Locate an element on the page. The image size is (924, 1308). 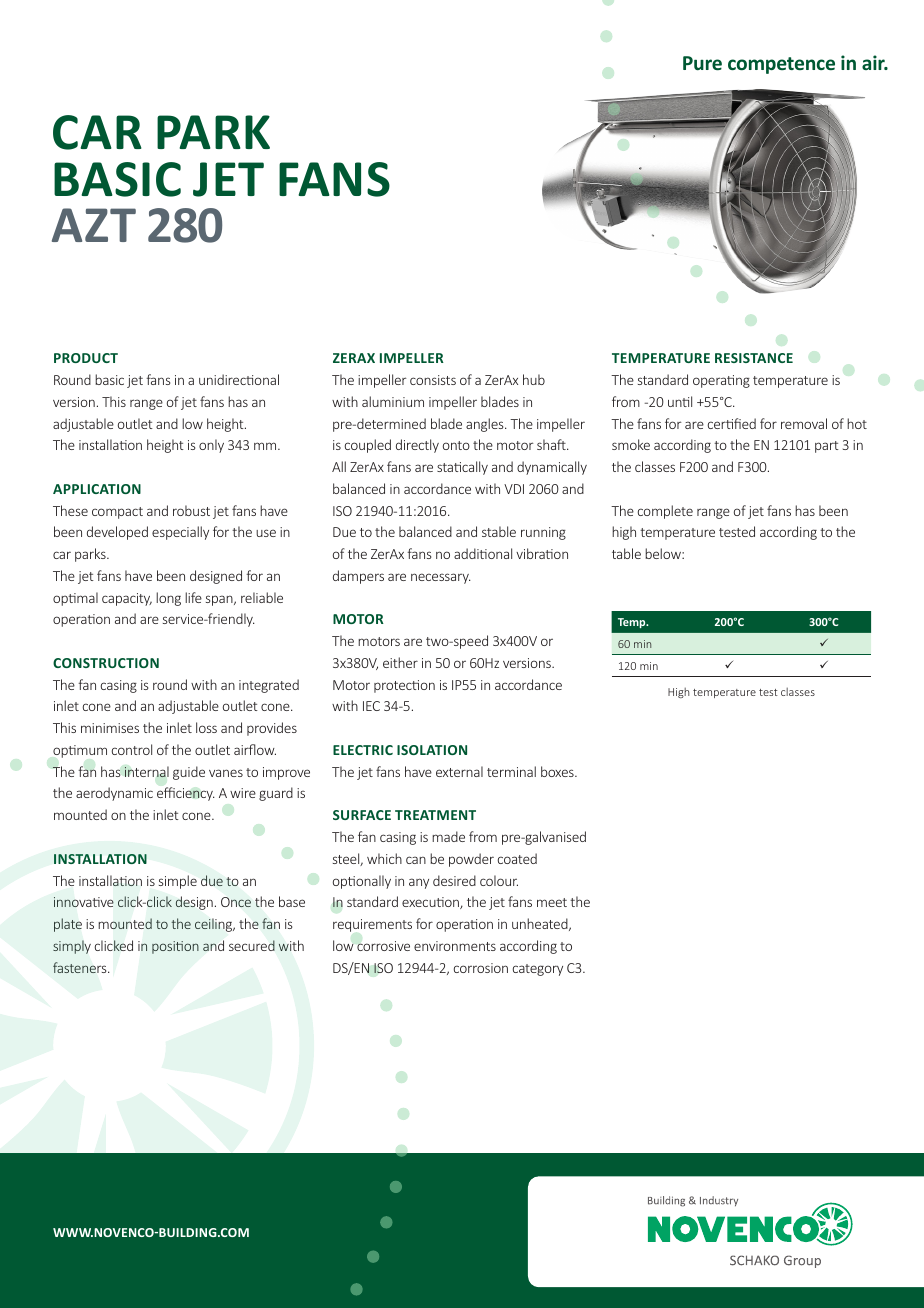
RESISTANCE is located at coordinates (754, 358).
